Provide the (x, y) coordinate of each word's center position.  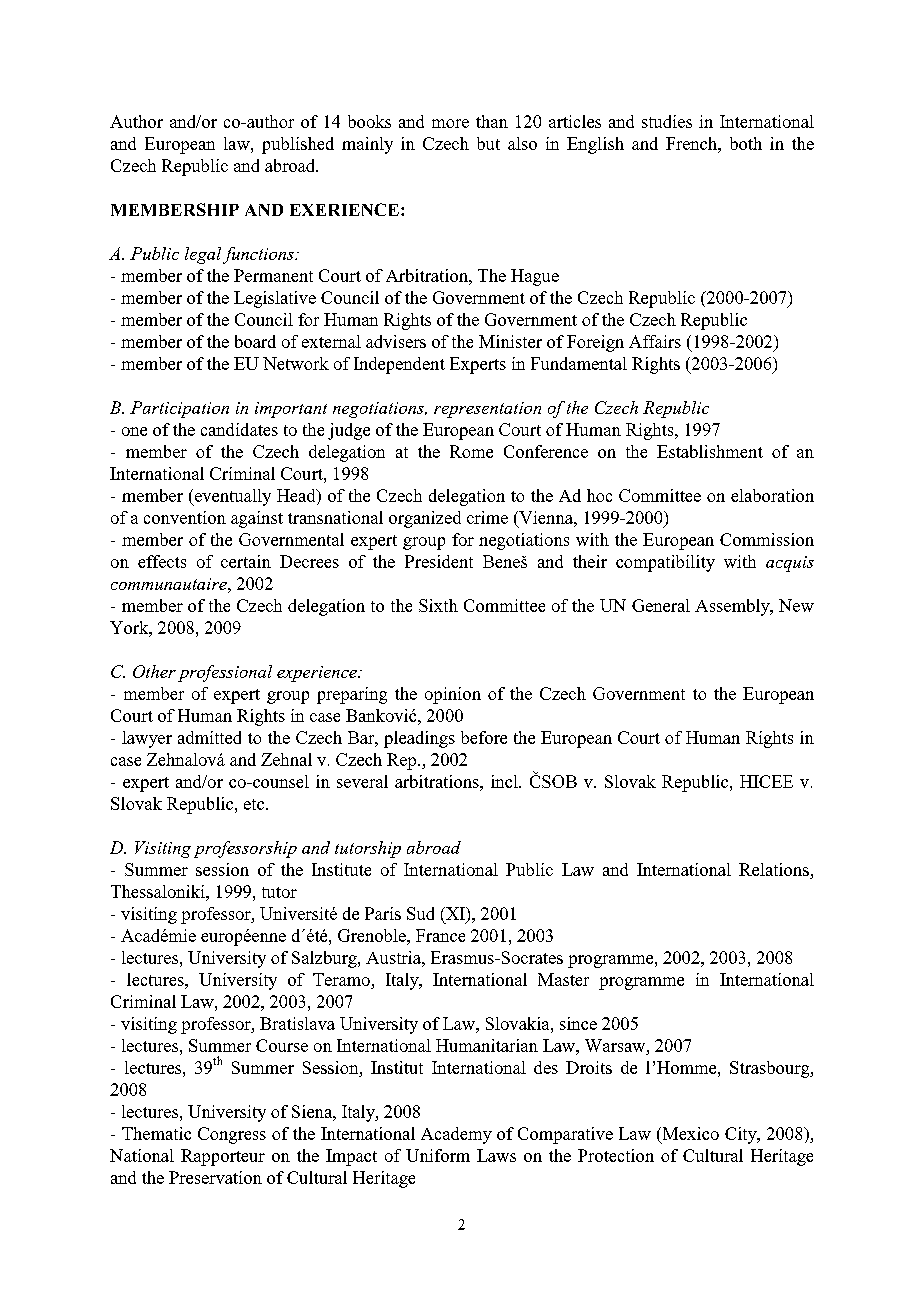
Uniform (438, 1155)
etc (255, 804)
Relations (774, 869)
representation (487, 410)
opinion (453, 695)
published (298, 145)
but (488, 143)
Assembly (733, 607)
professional (225, 673)
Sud (420, 913)
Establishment (710, 451)
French (692, 143)
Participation (179, 409)
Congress (232, 1135)
